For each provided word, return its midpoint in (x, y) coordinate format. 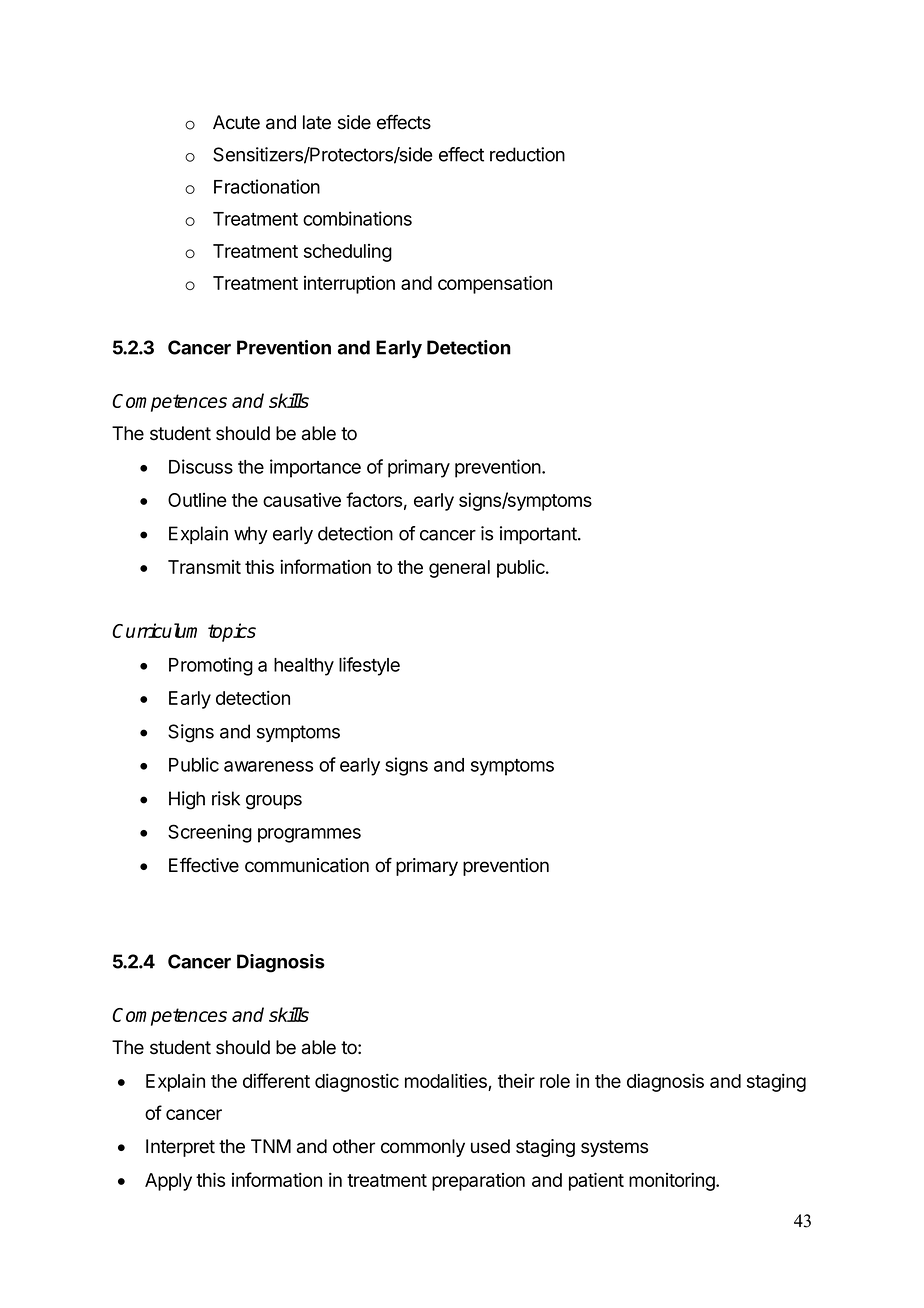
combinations (357, 218)
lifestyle (369, 666)
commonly (423, 1148)
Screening (210, 833)
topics (232, 632)
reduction (527, 154)
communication (307, 865)
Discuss (201, 466)
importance (315, 468)
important (539, 535)
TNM (271, 1146)
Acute (236, 122)
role (555, 1081)
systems (614, 1148)
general (459, 569)
